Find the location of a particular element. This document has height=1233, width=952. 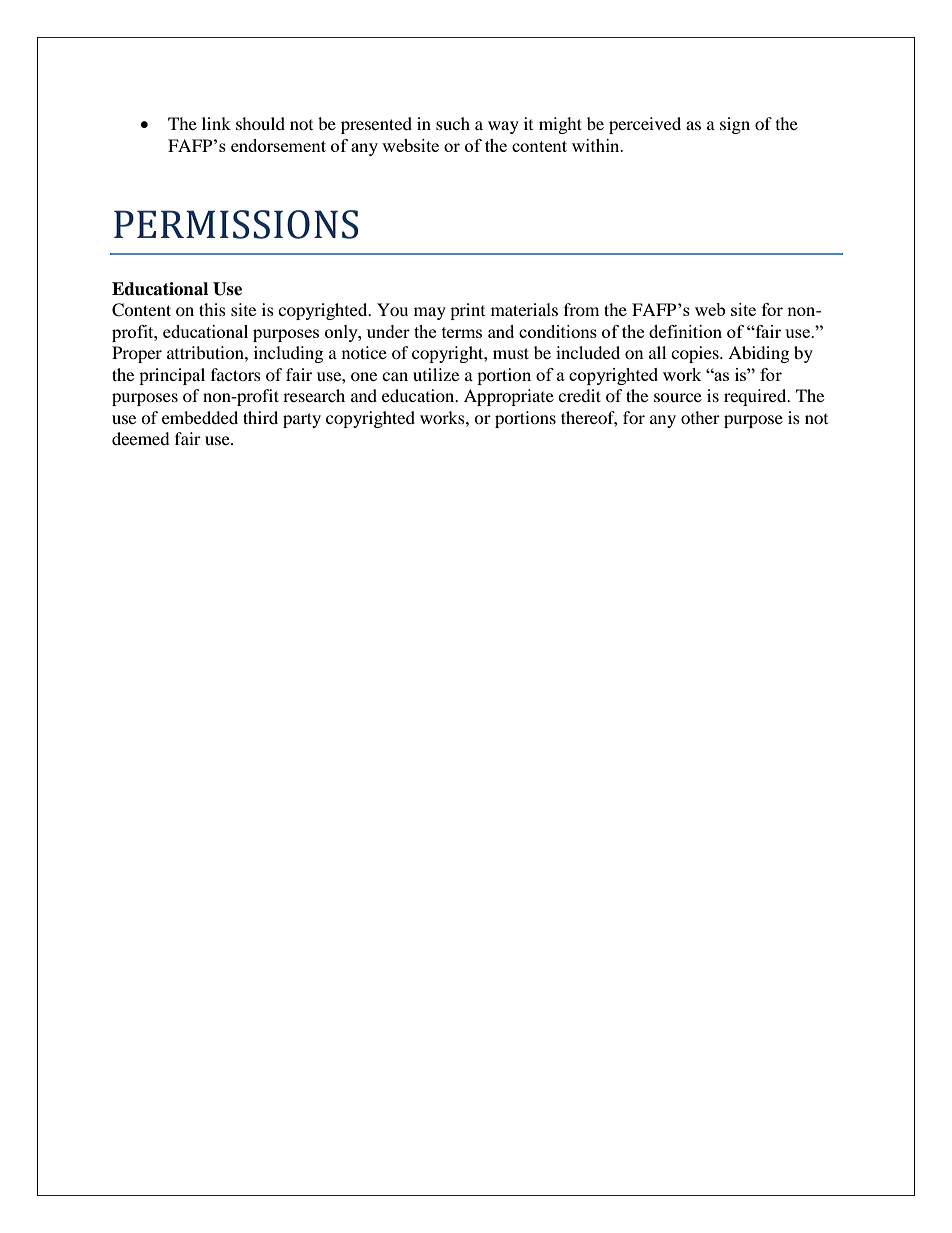

perceived is located at coordinates (645, 125).
